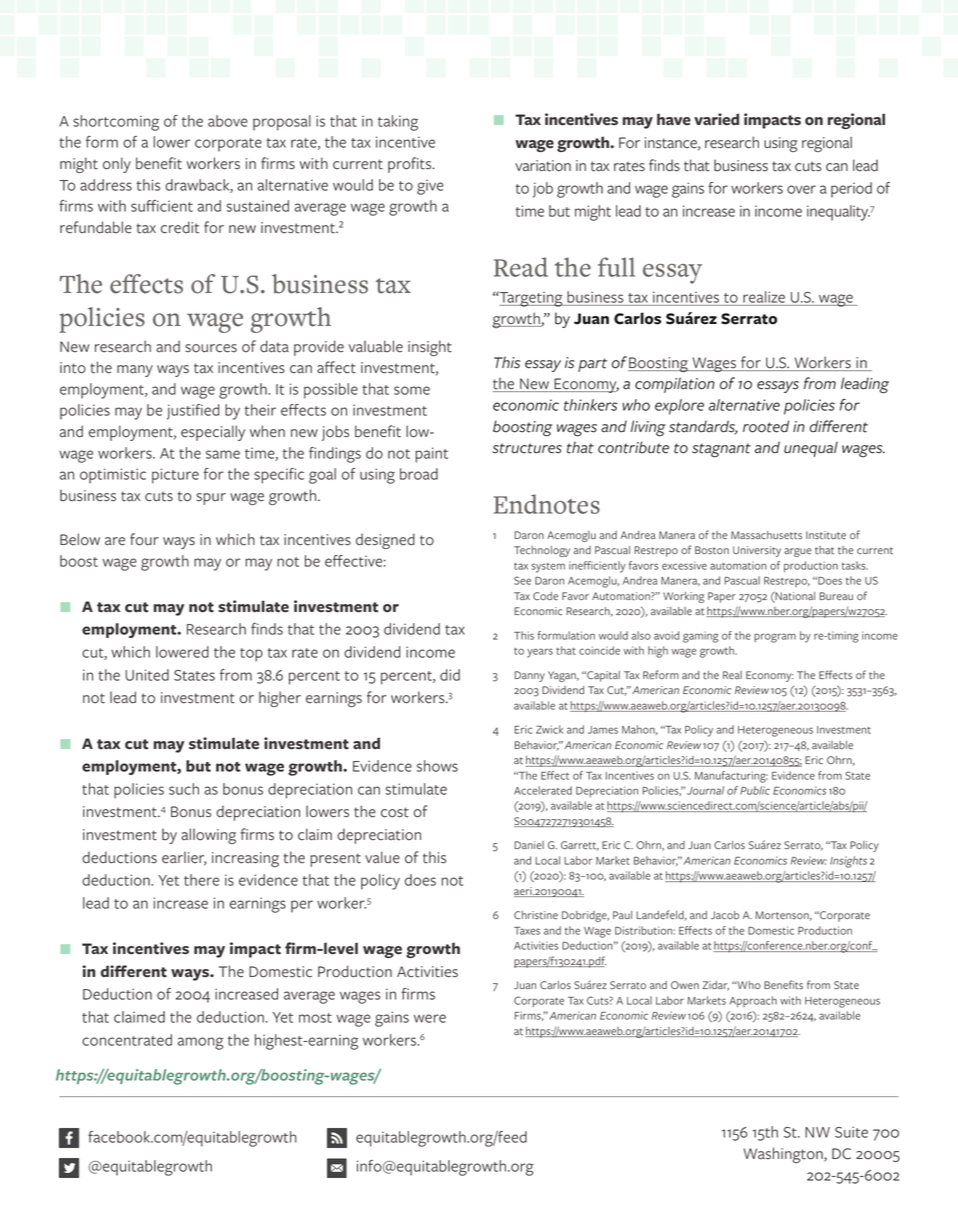  I want to click on varied, so click(716, 119).
